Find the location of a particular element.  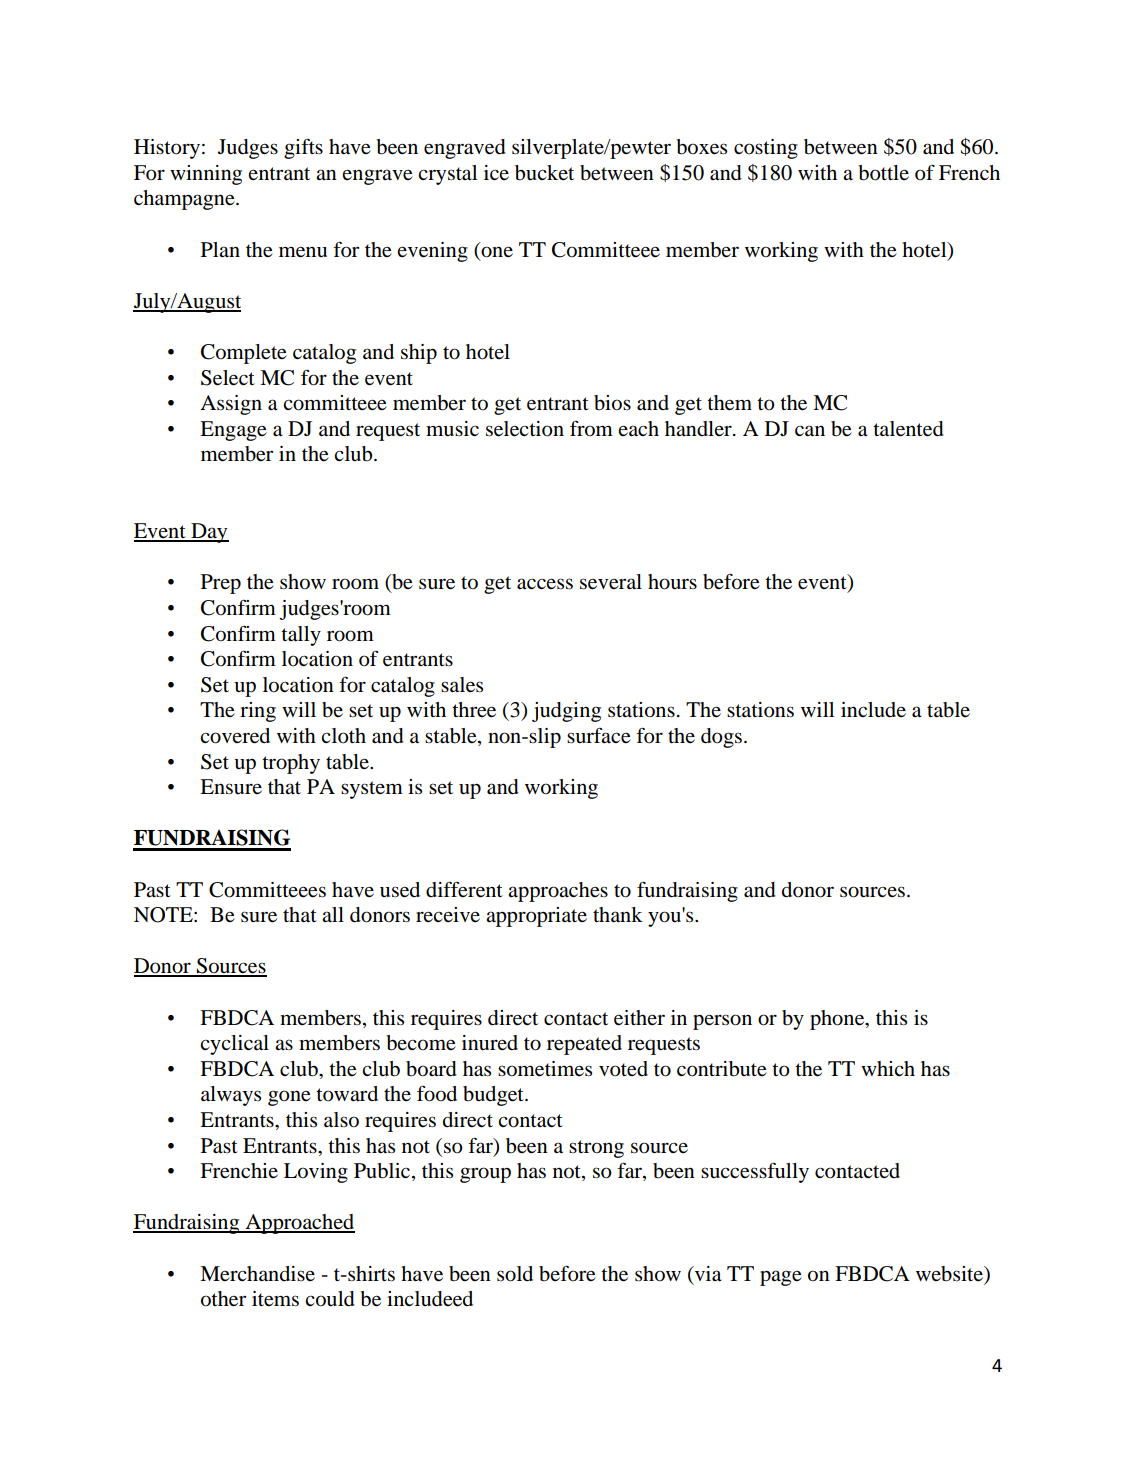

approaches is located at coordinates (558, 892).
